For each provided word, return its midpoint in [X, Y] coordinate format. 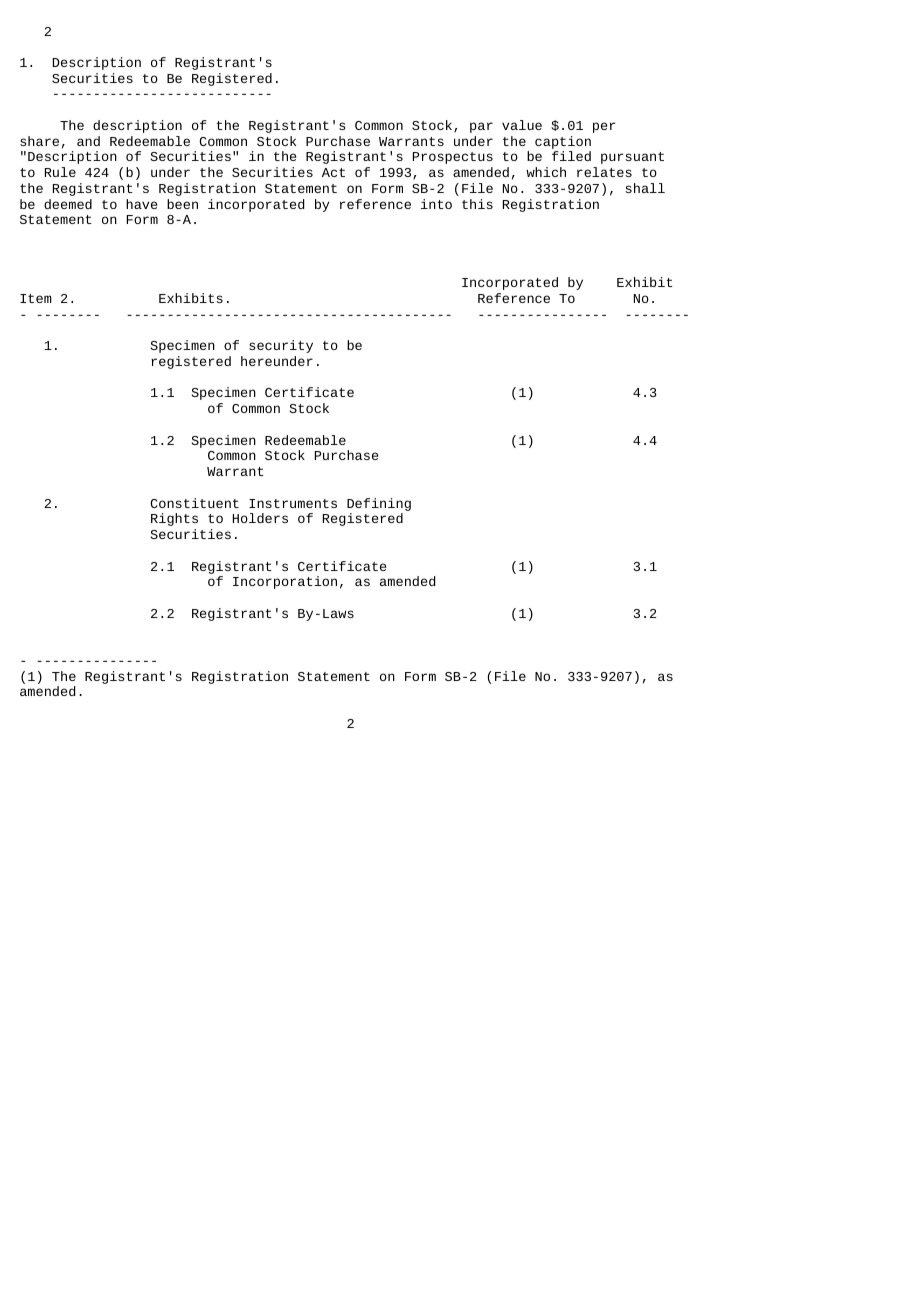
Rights [174, 519]
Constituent [194, 503]
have [141, 204]
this [477, 204]
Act [333, 172]
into [436, 204]
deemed [68, 204]
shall [645, 188]
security [281, 346]
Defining [379, 504]
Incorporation [285, 582]
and [88, 141]
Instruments [293, 503]
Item [36, 298]
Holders [260, 518]
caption [563, 142]
